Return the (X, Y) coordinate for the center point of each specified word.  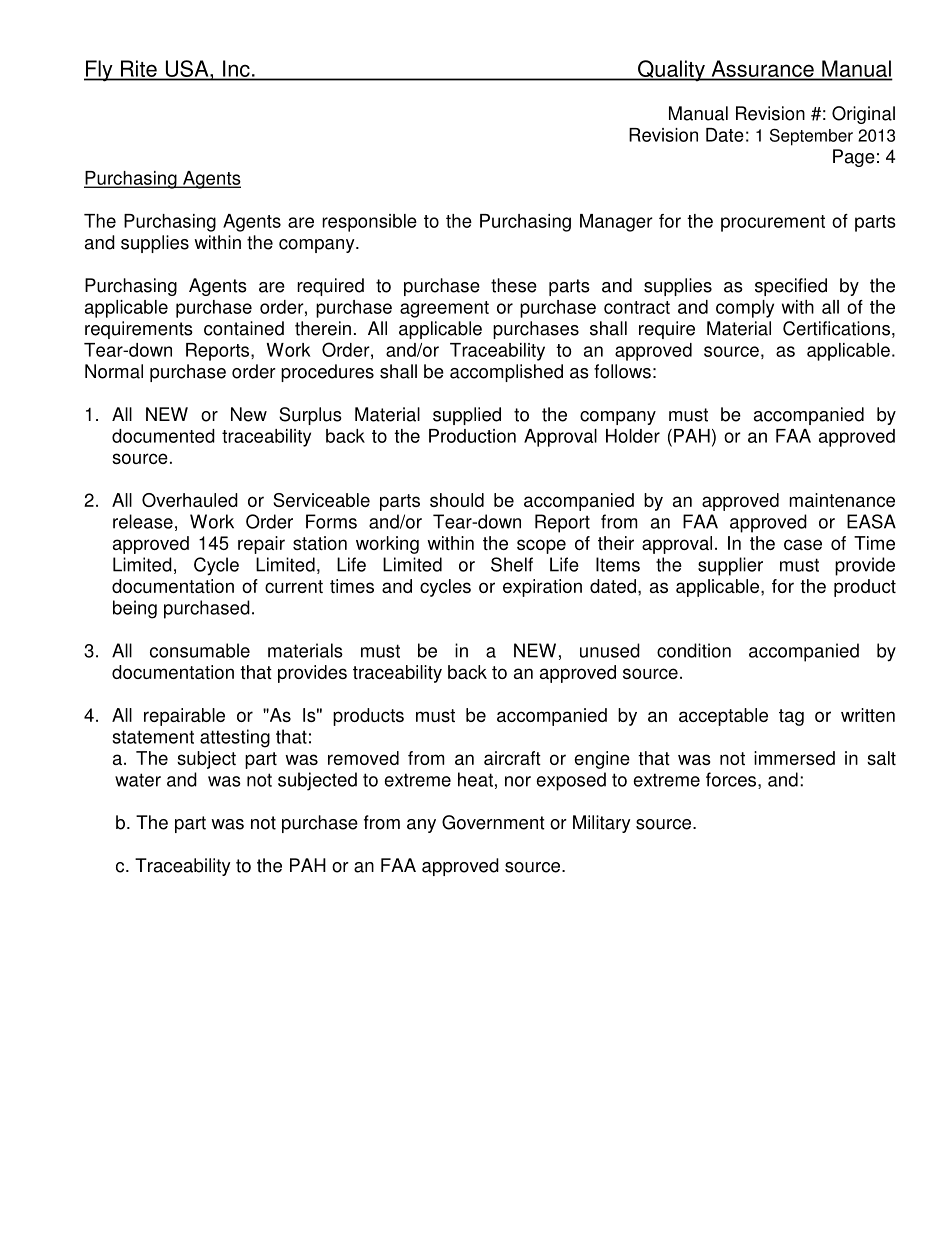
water (138, 780)
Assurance (763, 68)
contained (244, 328)
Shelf (512, 564)
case (803, 544)
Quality (671, 70)
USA (188, 69)
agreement (444, 309)
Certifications (836, 328)
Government (493, 822)
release (143, 521)
